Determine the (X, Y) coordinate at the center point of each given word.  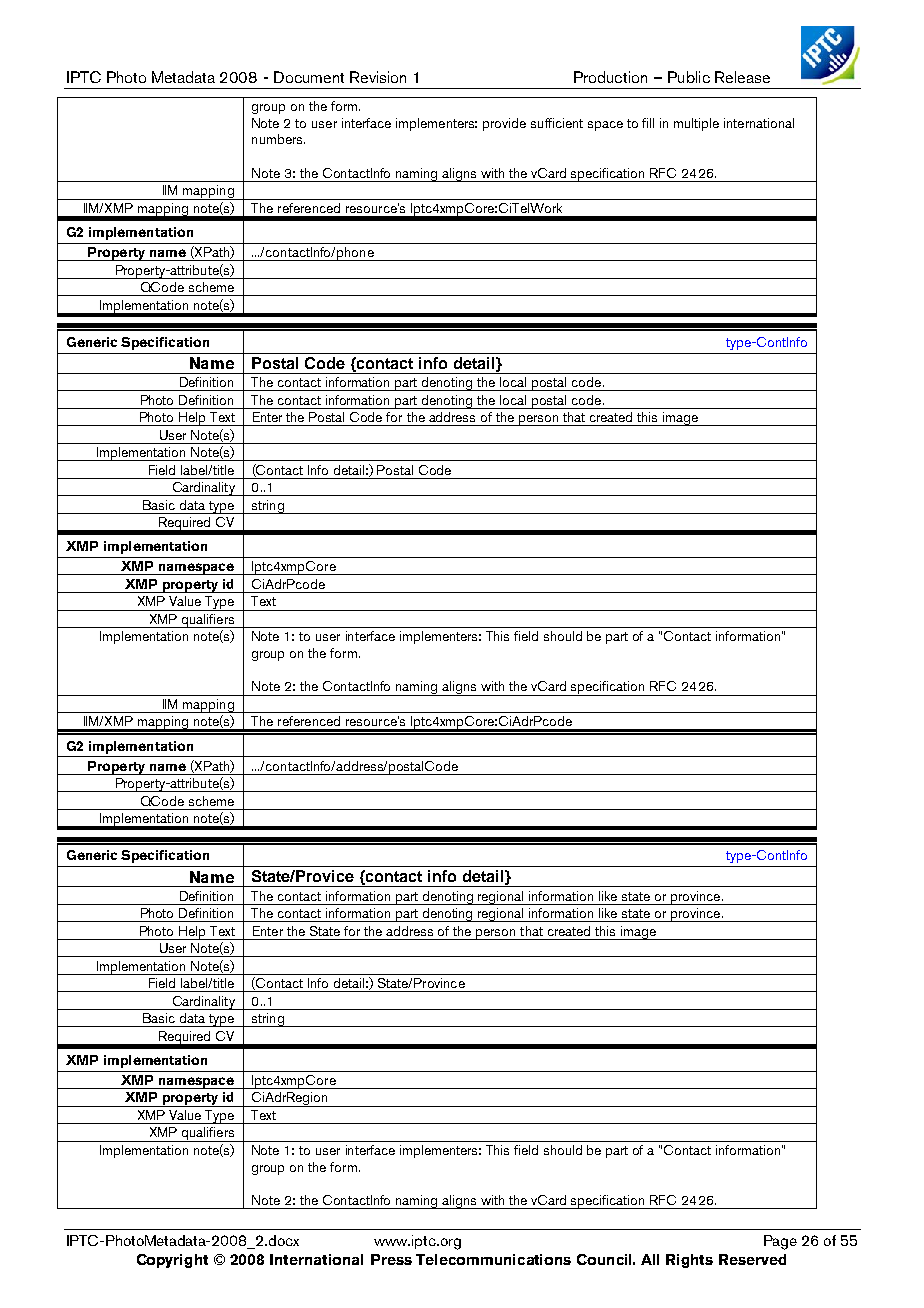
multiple (696, 124)
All (650, 1259)
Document (309, 77)
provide (504, 124)
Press (391, 1259)
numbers (278, 139)
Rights (689, 1261)
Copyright (172, 1261)
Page (780, 1242)
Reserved (752, 1259)
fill (648, 123)
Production (610, 77)
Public (689, 77)
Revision (378, 77)
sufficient (557, 123)
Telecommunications (493, 1259)
